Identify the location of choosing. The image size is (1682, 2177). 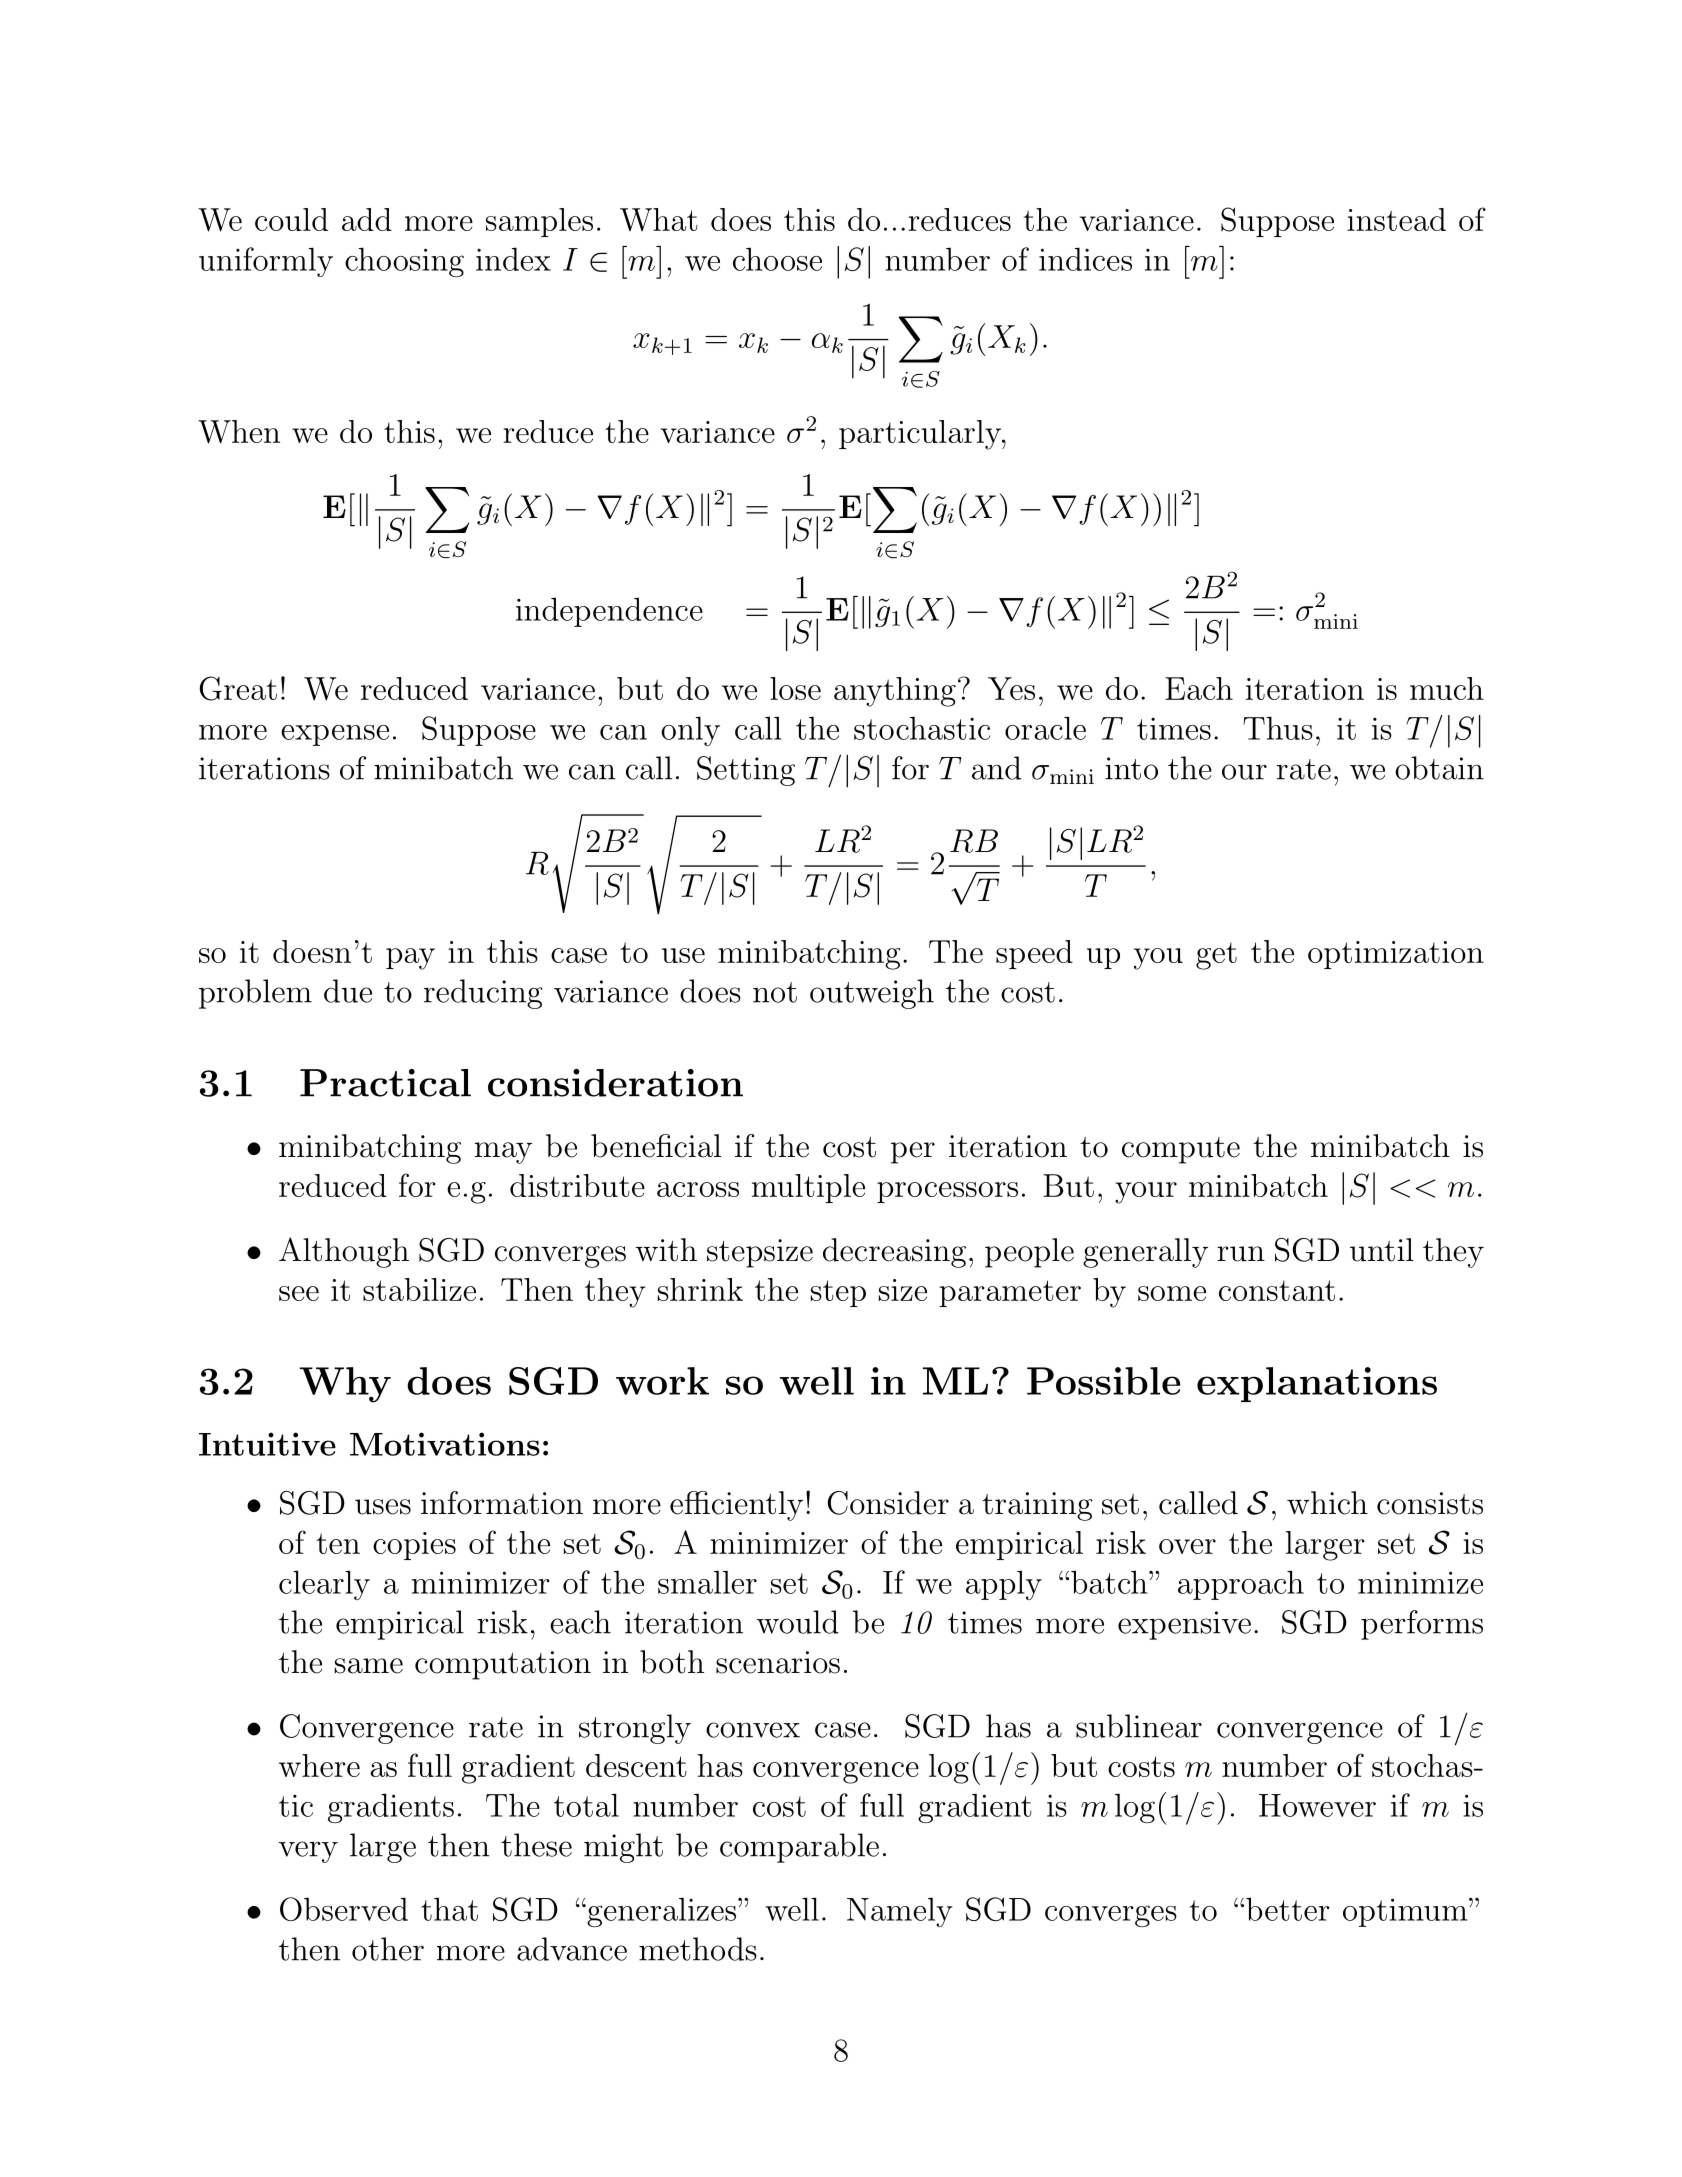
(404, 262).
